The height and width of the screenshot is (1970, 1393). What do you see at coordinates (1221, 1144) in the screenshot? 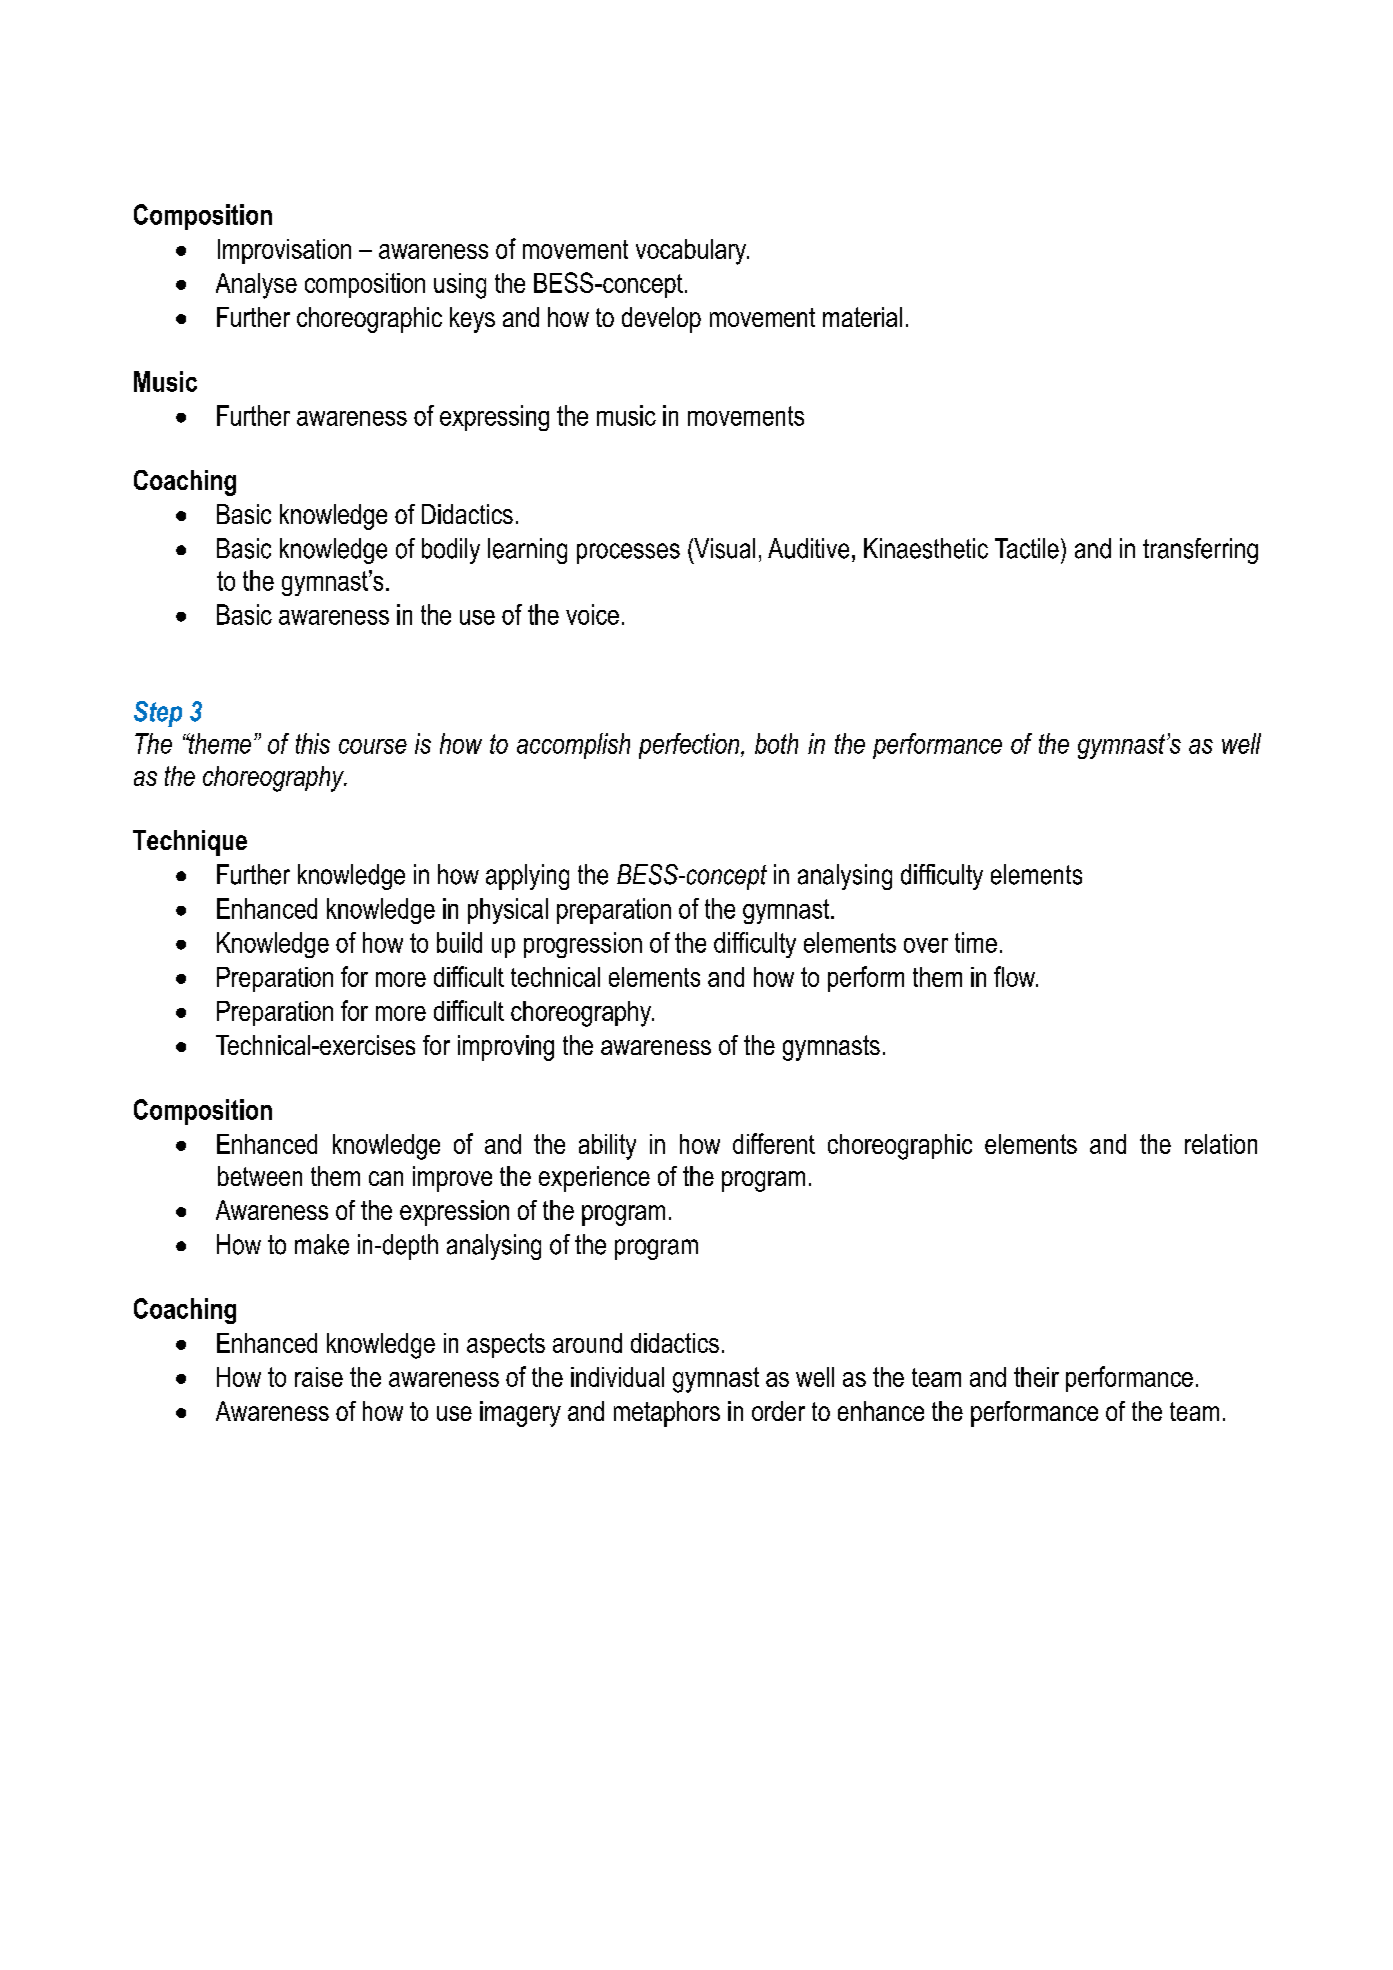
I see `relation` at bounding box center [1221, 1144].
